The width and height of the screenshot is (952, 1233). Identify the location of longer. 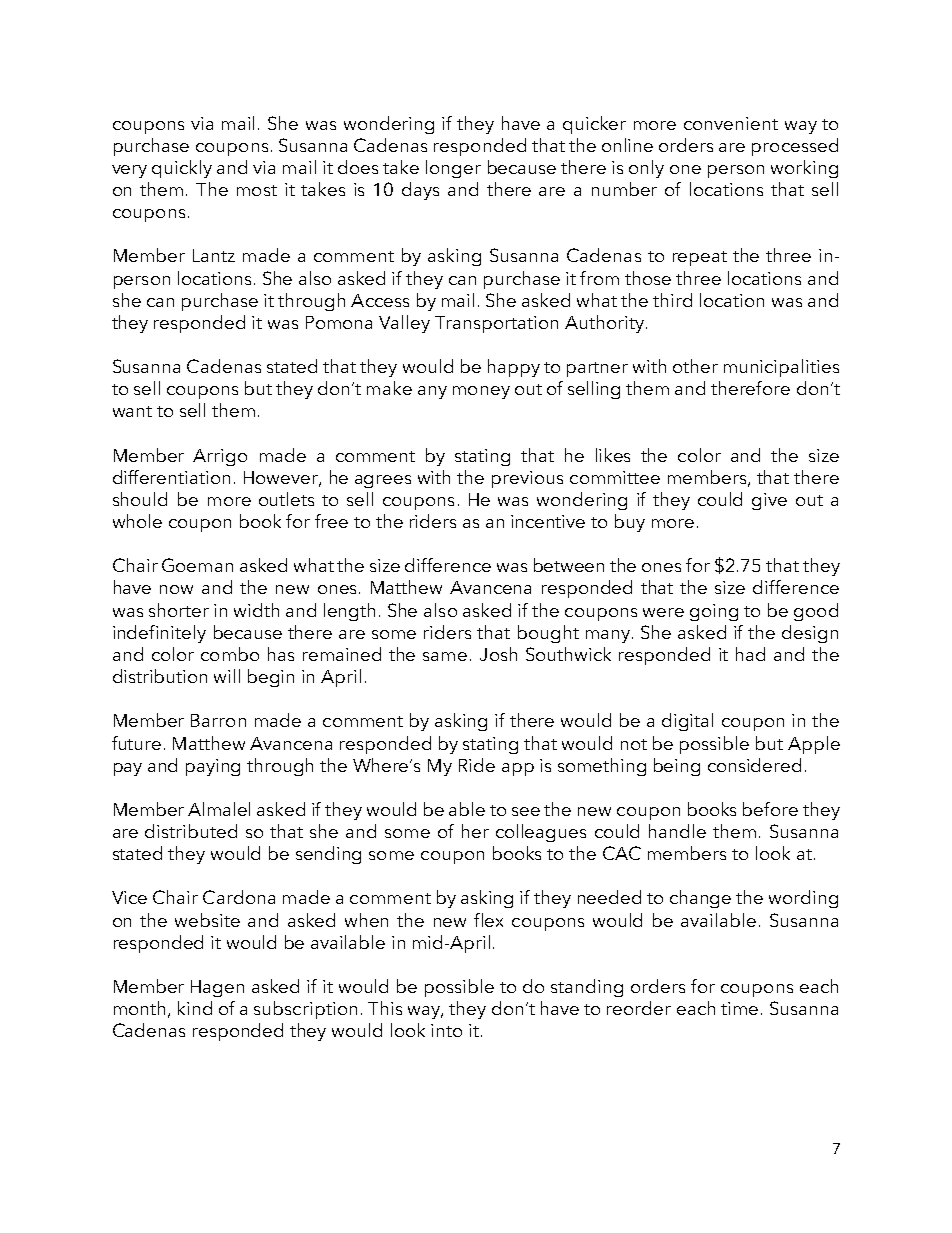
(453, 169).
